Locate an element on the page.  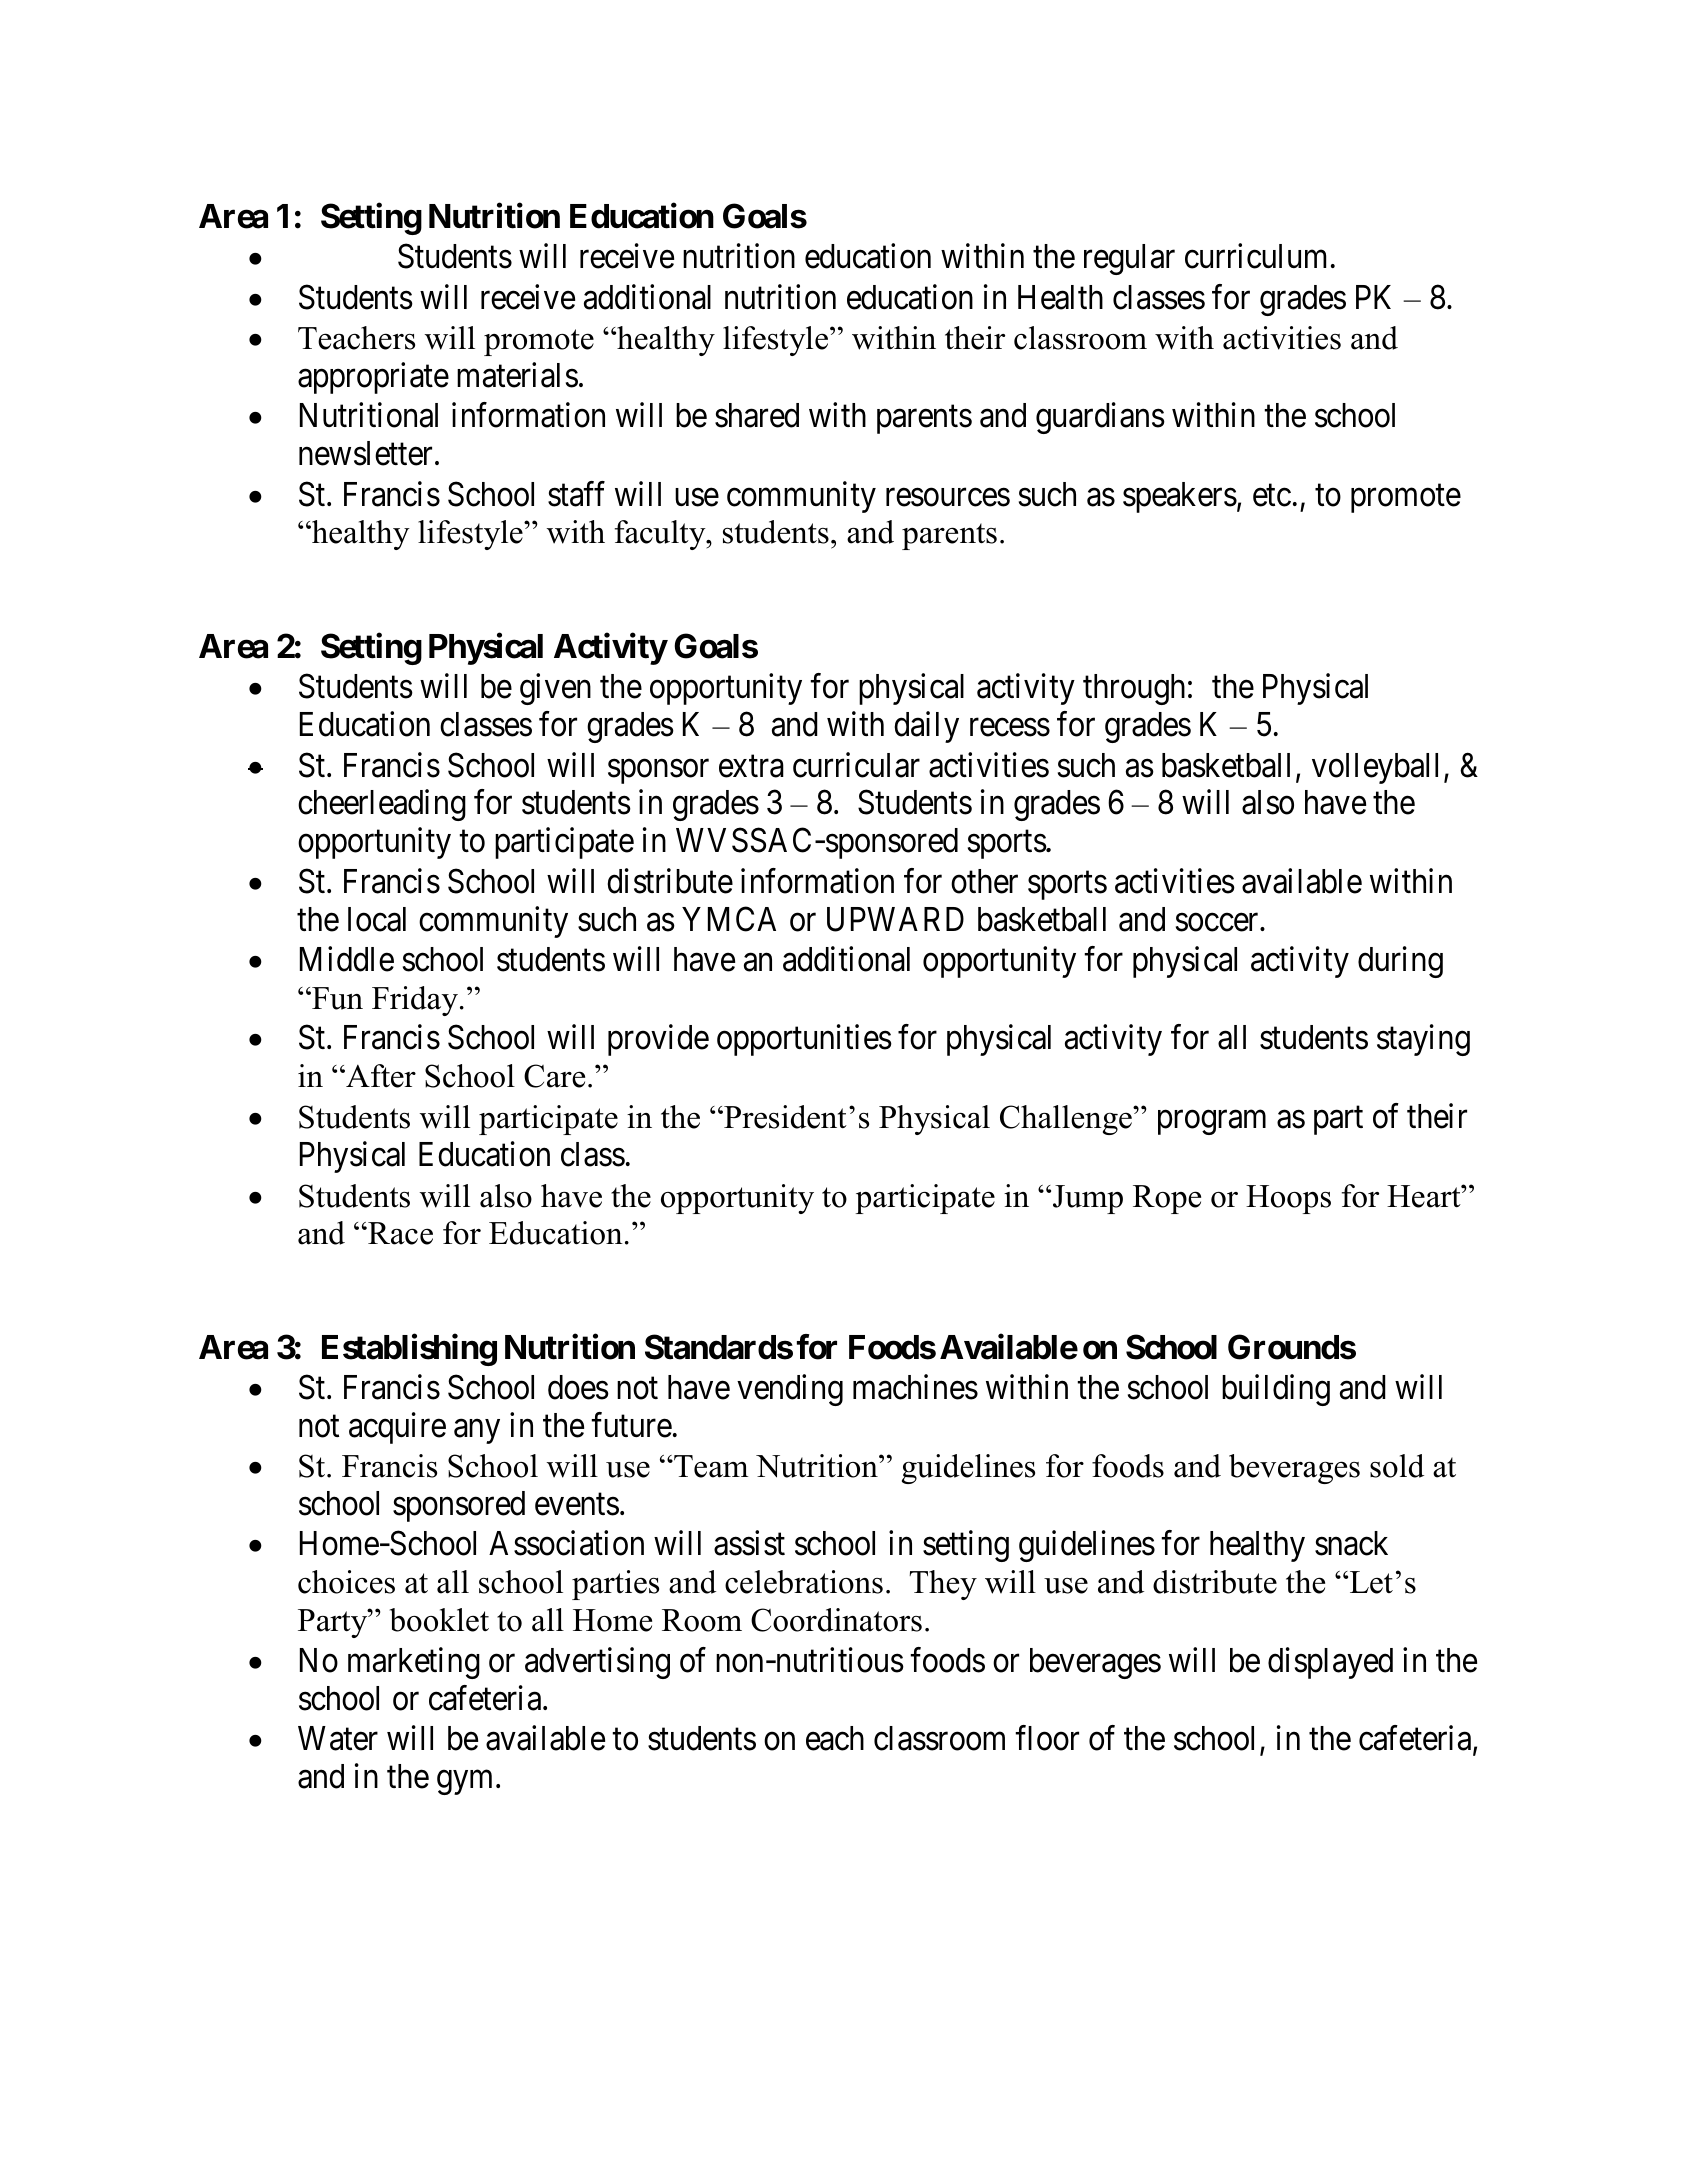
staying is located at coordinates (1423, 1040).
